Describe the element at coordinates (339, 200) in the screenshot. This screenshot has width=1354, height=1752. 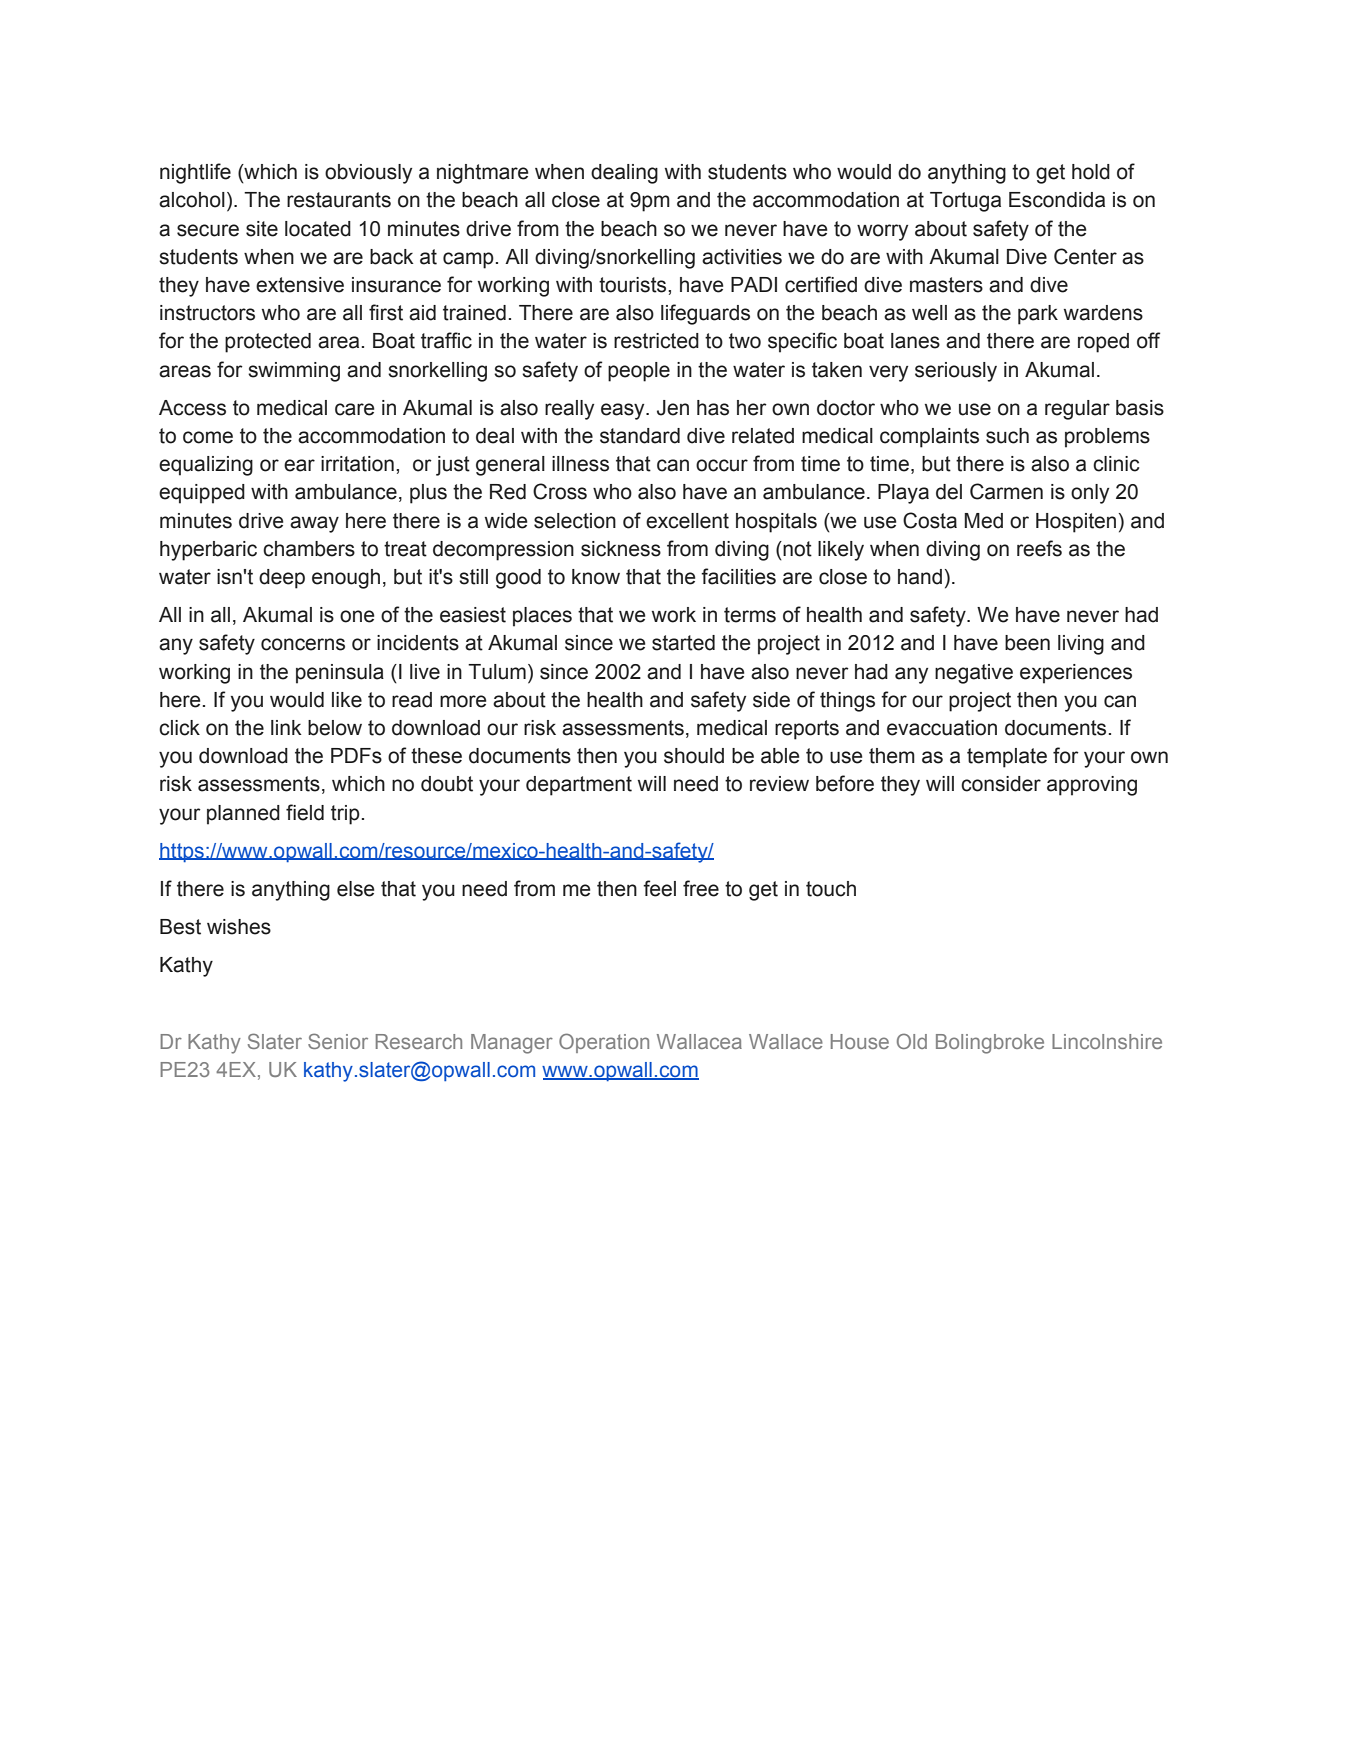
I see `restaurants` at that location.
